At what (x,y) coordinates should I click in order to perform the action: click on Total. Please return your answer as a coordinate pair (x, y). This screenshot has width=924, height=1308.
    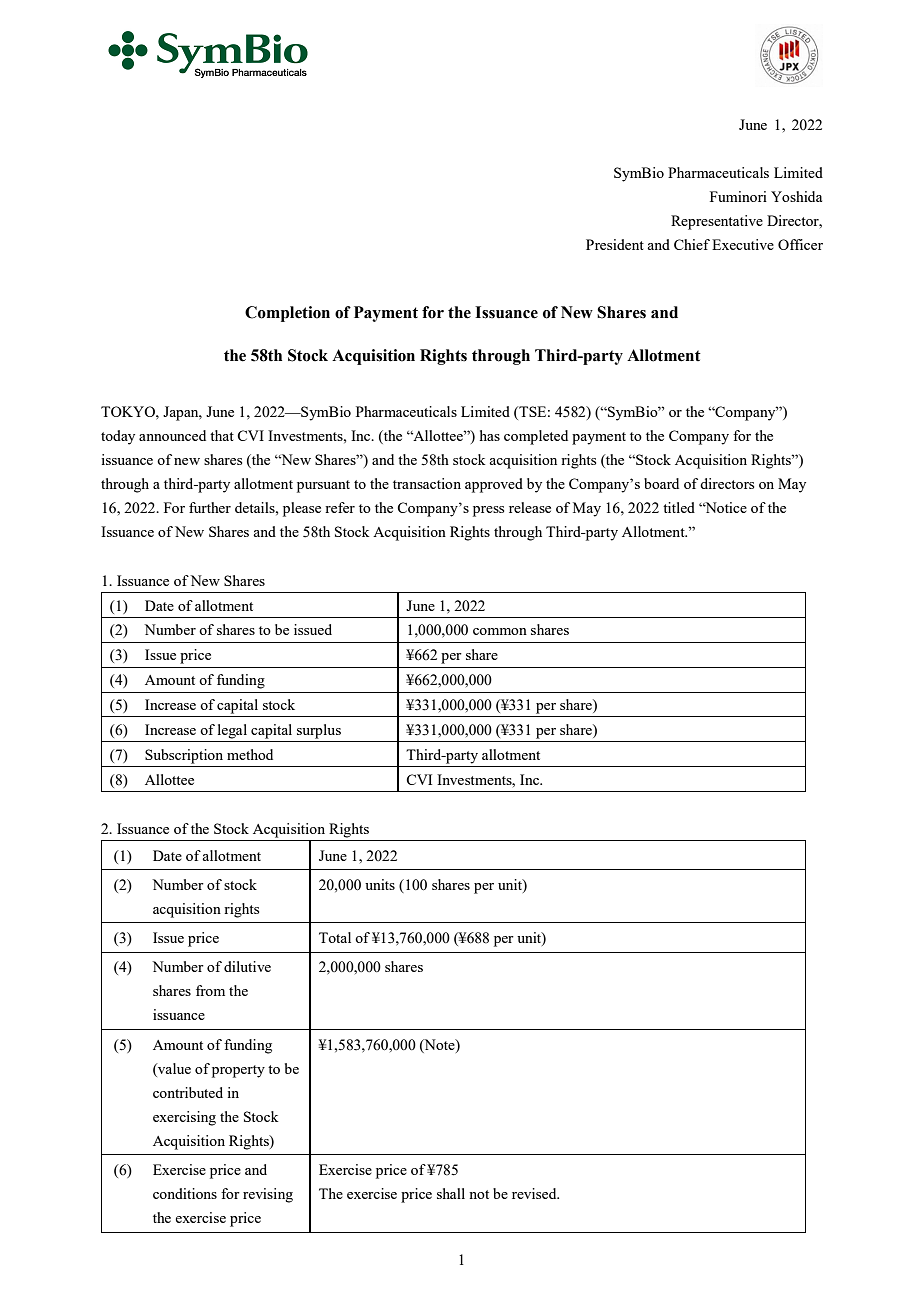
    Looking at the image, I should click on (335, 937).
